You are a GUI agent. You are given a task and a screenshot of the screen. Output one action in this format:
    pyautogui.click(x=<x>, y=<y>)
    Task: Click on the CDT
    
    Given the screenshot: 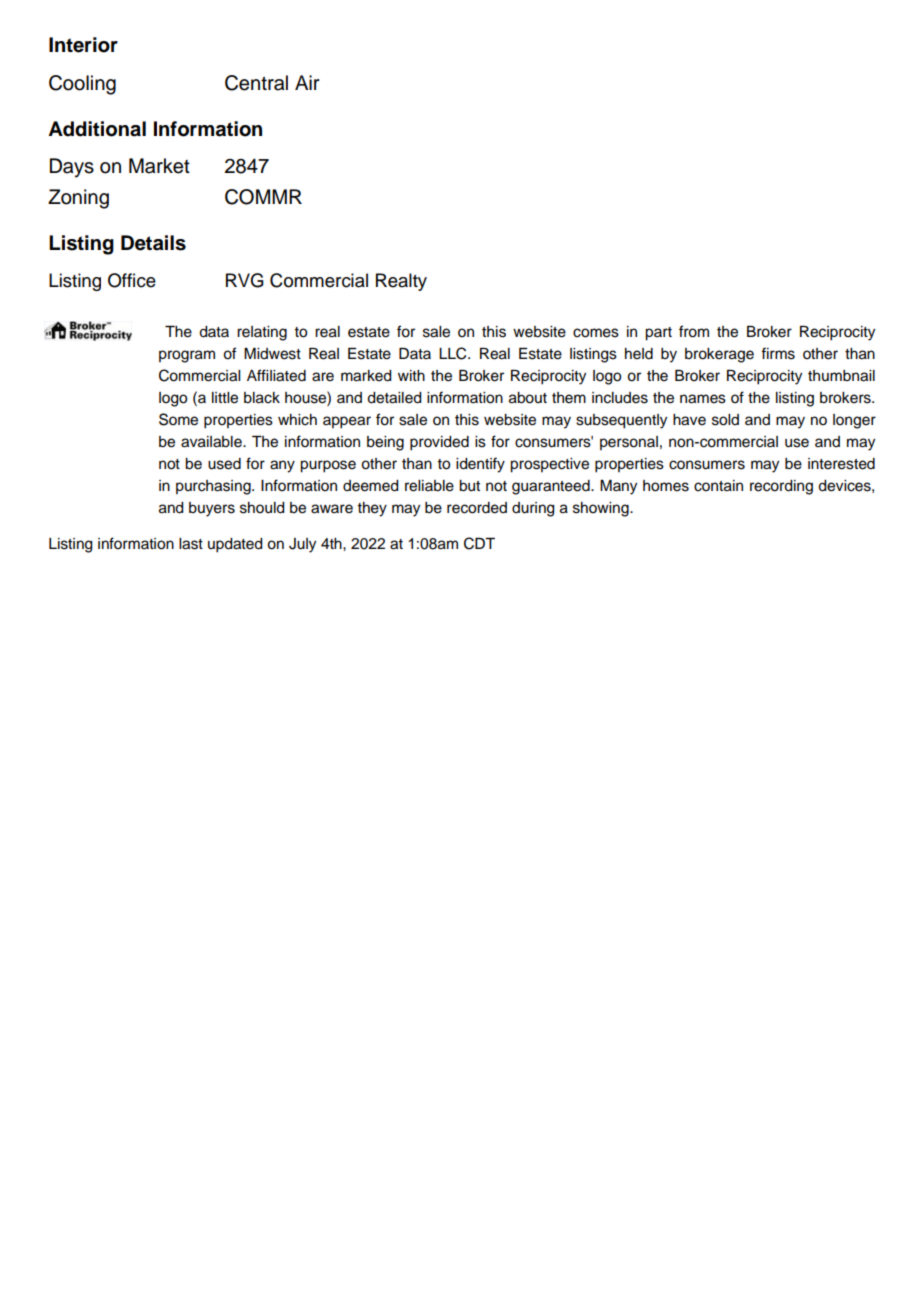 What is the action you would take?
    pyautogui.click(x=479, y=543)
